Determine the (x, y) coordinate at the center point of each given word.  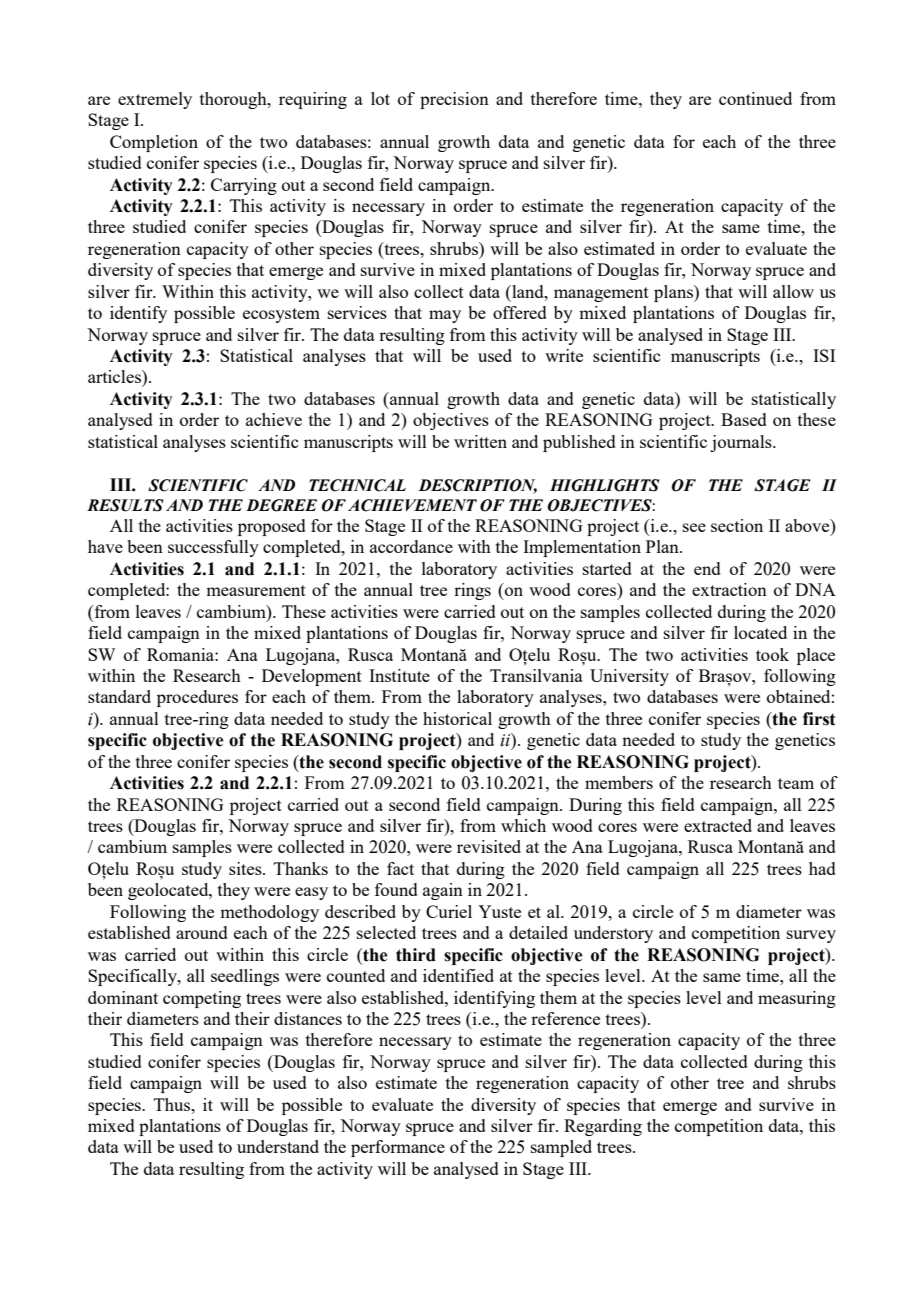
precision (454, 100)
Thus (173, 1104)
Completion (154, 143)
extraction (729, 589)
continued (755, 98)
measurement (256, 590)
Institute (399, 675)
